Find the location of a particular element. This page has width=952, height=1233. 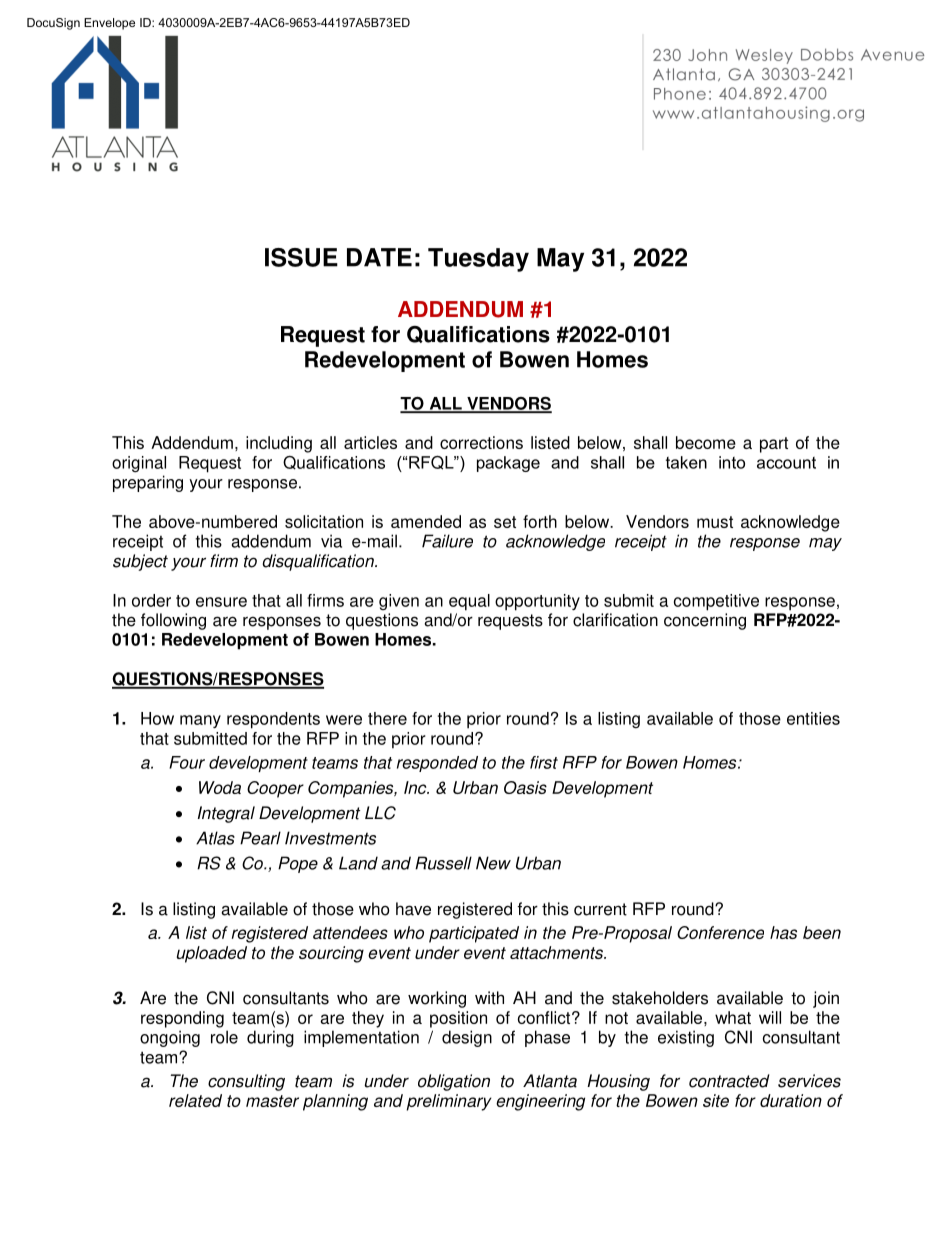

entities is located at coordinates (813, 718).
